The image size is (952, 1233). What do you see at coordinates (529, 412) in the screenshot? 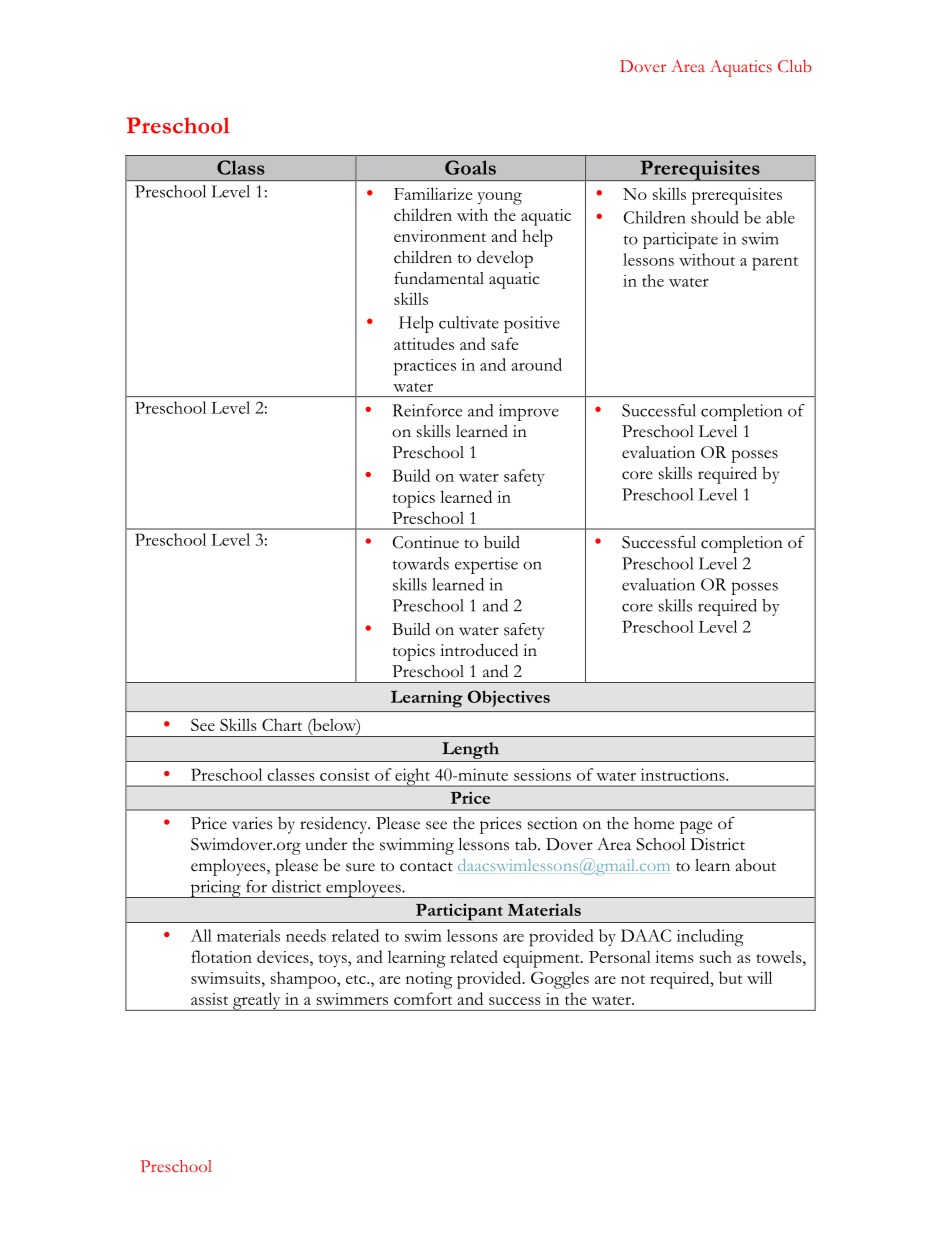
I see `improve` at bounding box center [529, 412].
